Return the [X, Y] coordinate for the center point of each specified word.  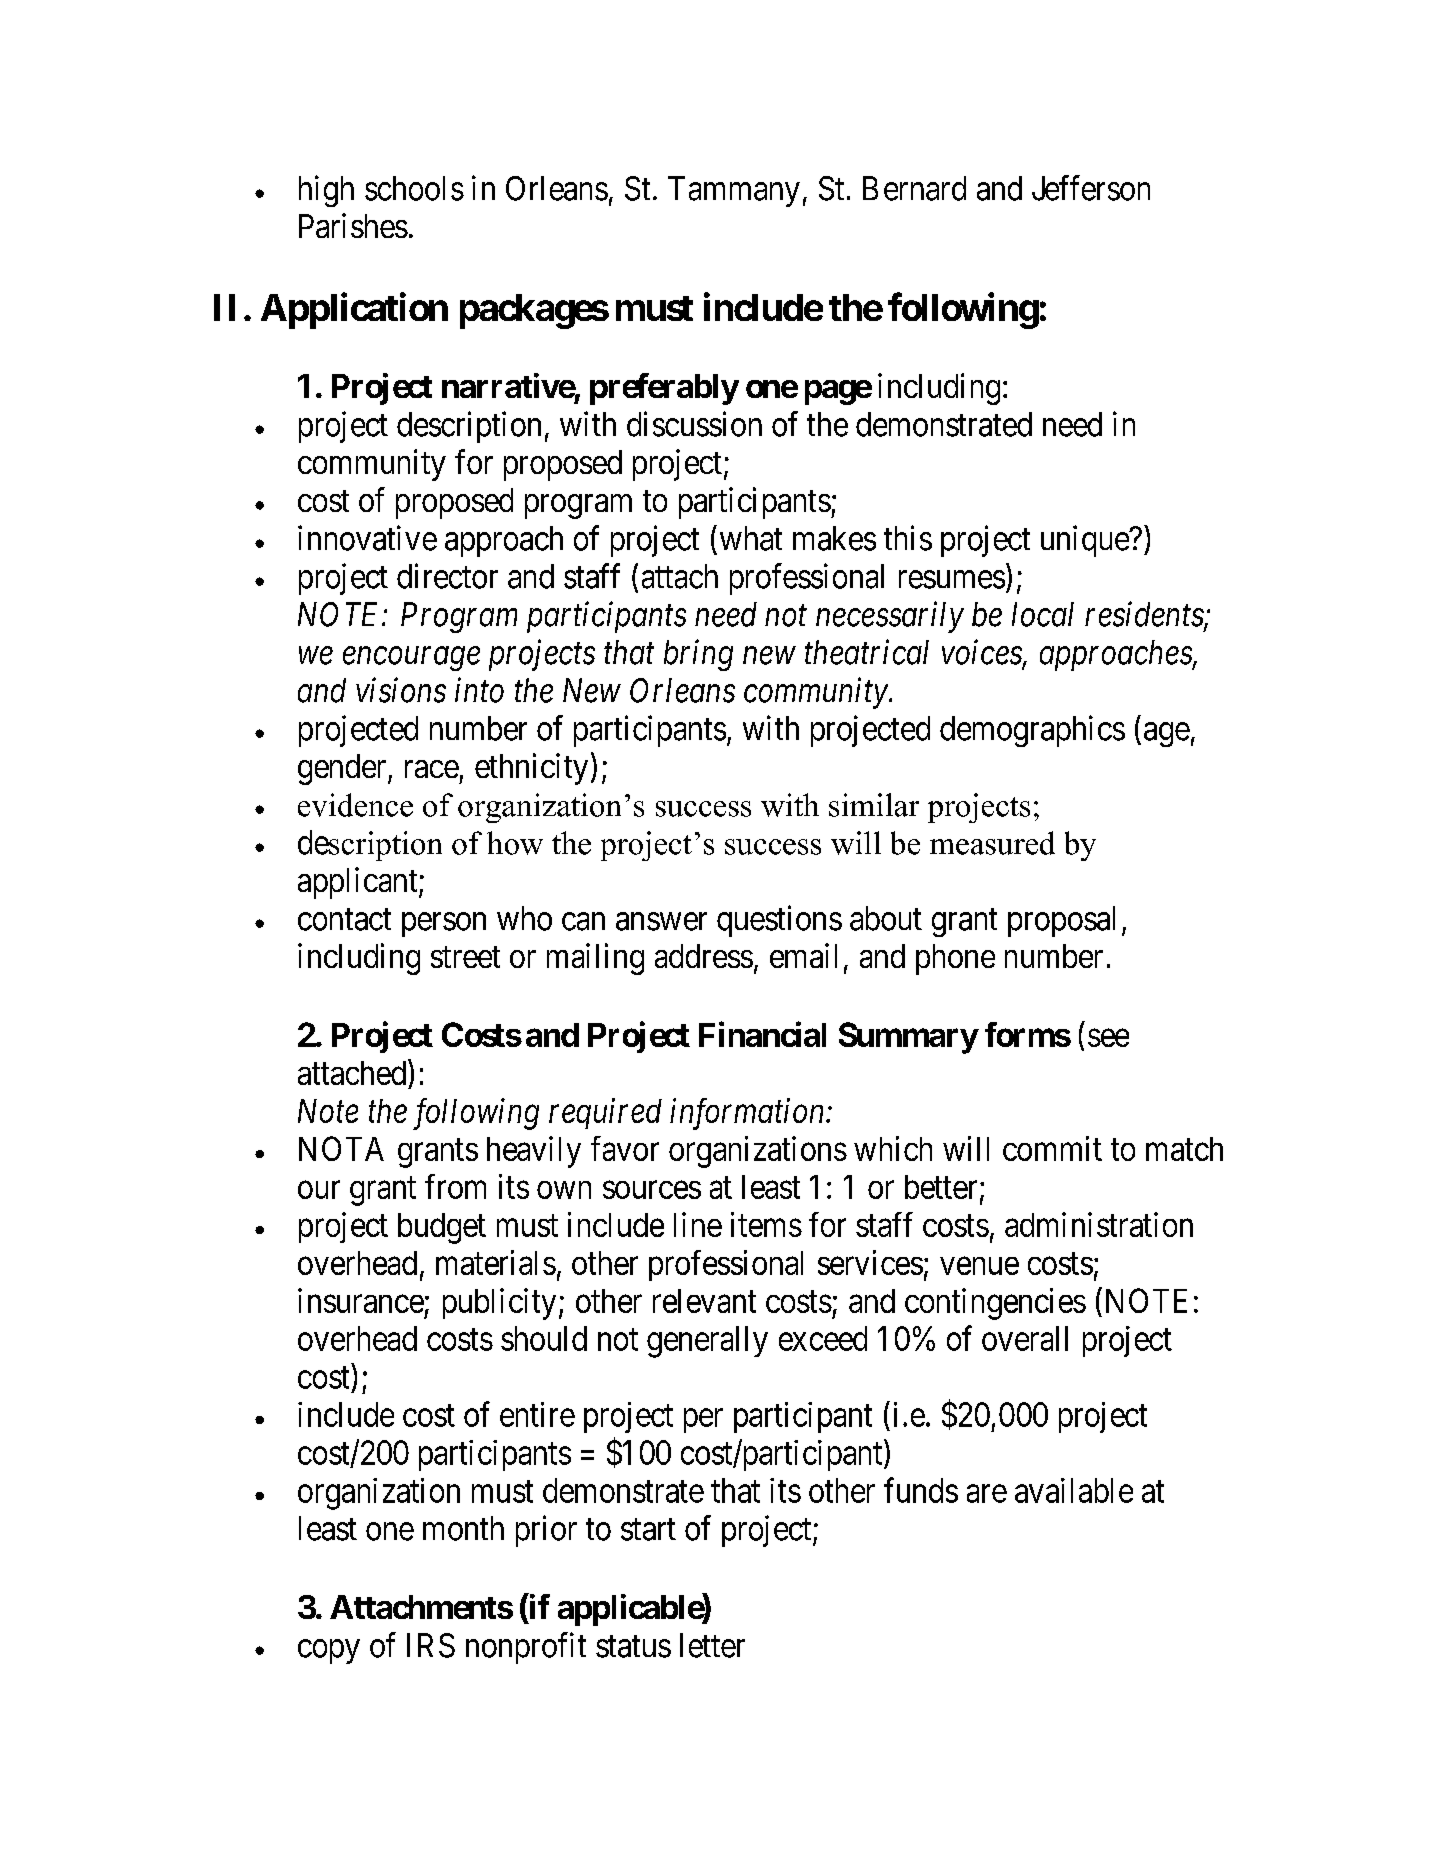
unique [1085, 541]
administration [1099, 1224]
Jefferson [1091, 188]
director [447, 576]
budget [442, 1228]
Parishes [353, 225]
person [444, 925]
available [1074, 1490]
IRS [431, 1645]
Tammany [734, 191]
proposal [1061, 921]
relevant [704, 1301]
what [751, 538]
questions [779, 921]
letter [712, 1645]
